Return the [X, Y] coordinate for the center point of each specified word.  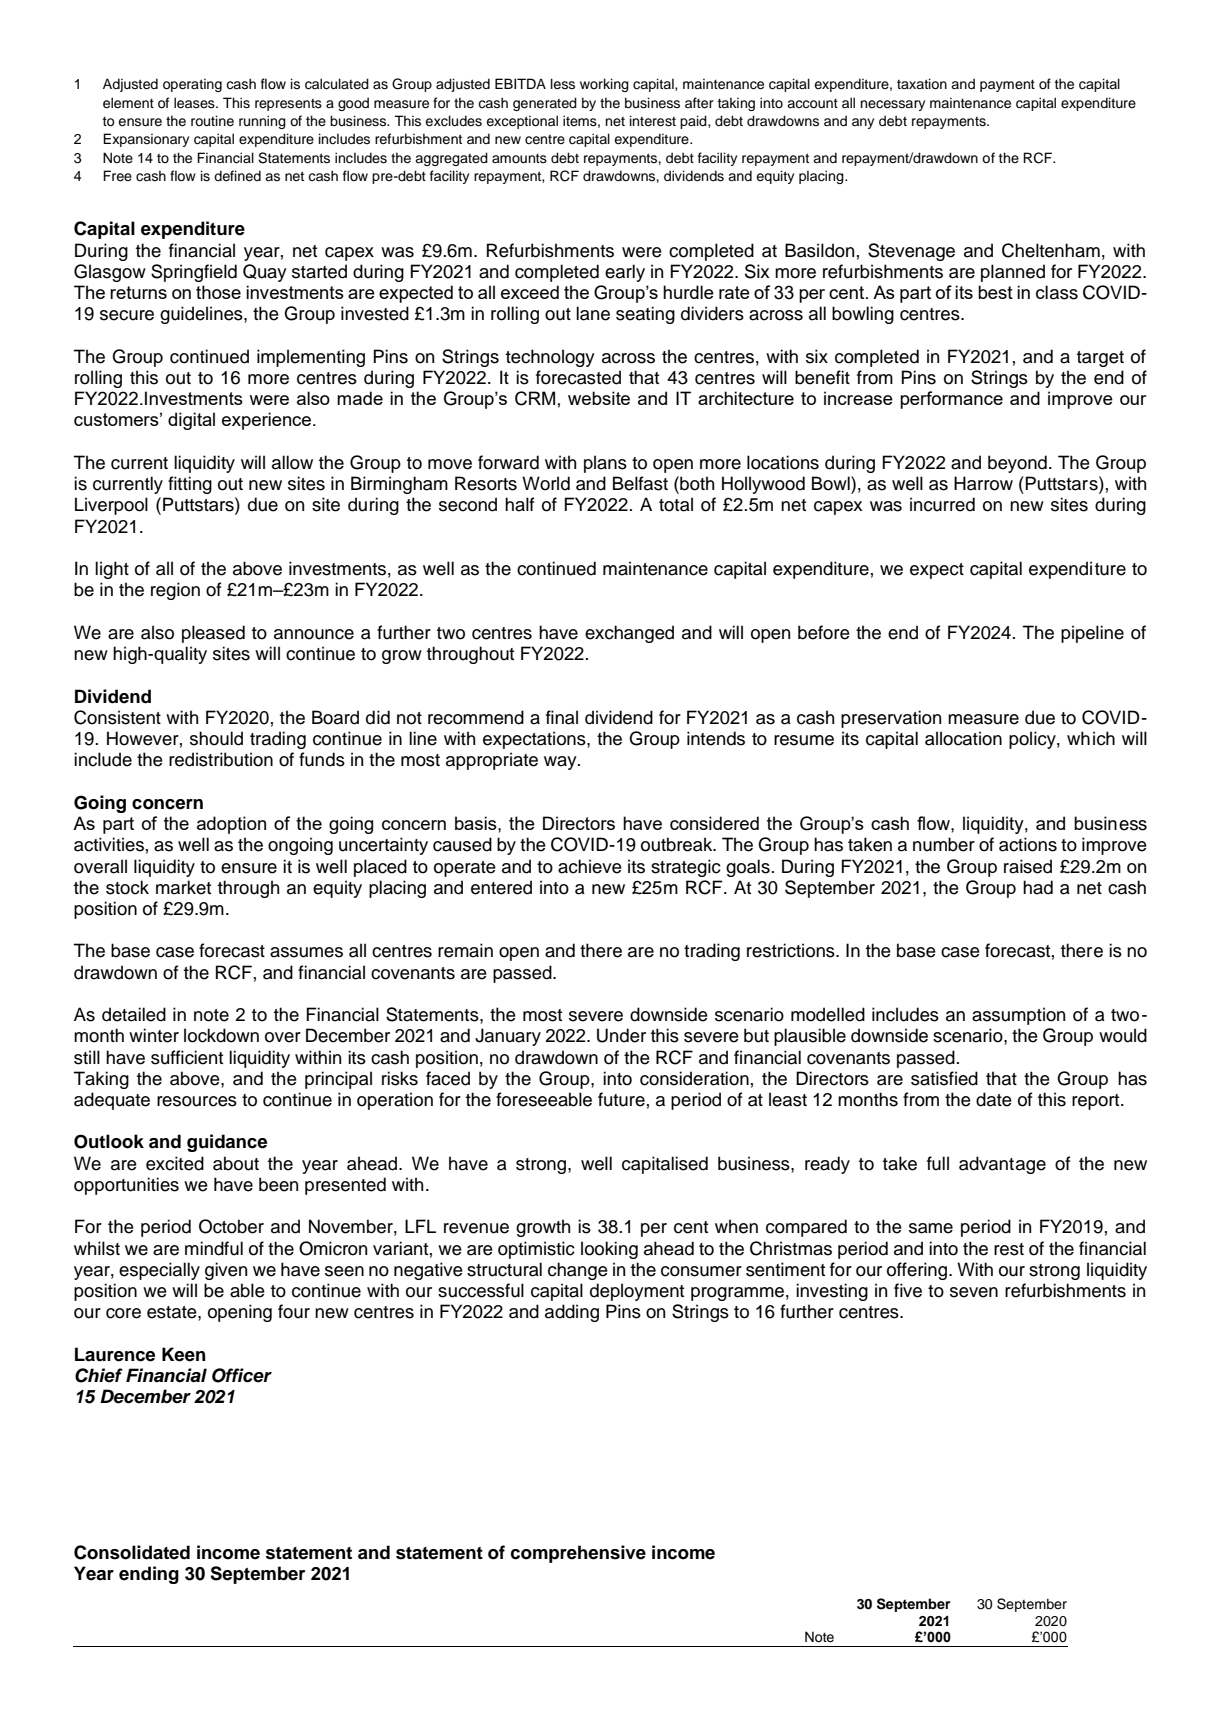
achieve [590, 866]
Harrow [983, 483]
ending [149, 1575]
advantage [1002, 1165]
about [236, 1163]
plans [605, 464]
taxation [922, 84]
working [604, 85]
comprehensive [578, 1554]
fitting [190, 485]
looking [609, 1250]
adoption [231, 825]
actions [1028, 844]
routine [212, 121]
